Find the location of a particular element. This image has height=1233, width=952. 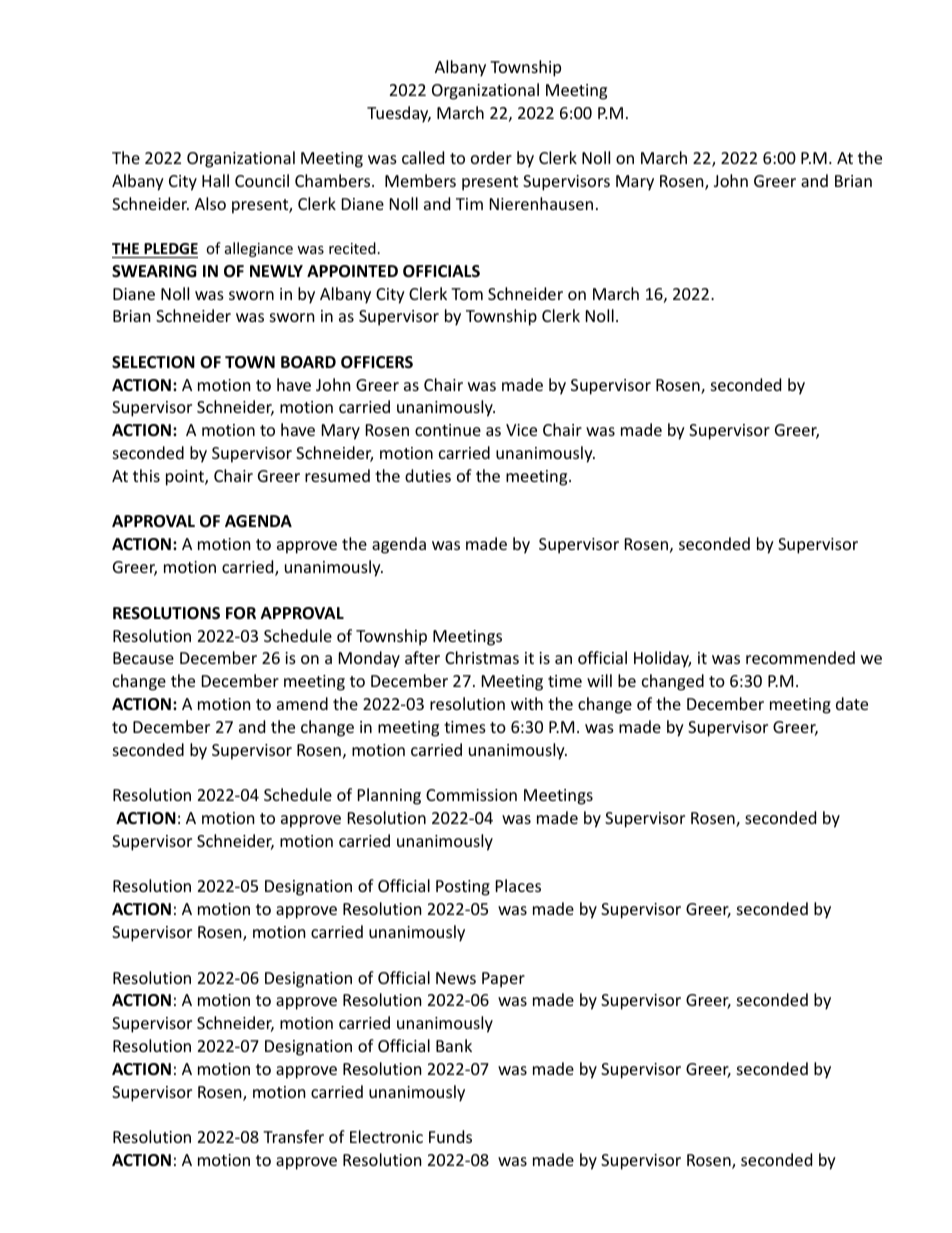

called is located at coordinates (423, 157).
